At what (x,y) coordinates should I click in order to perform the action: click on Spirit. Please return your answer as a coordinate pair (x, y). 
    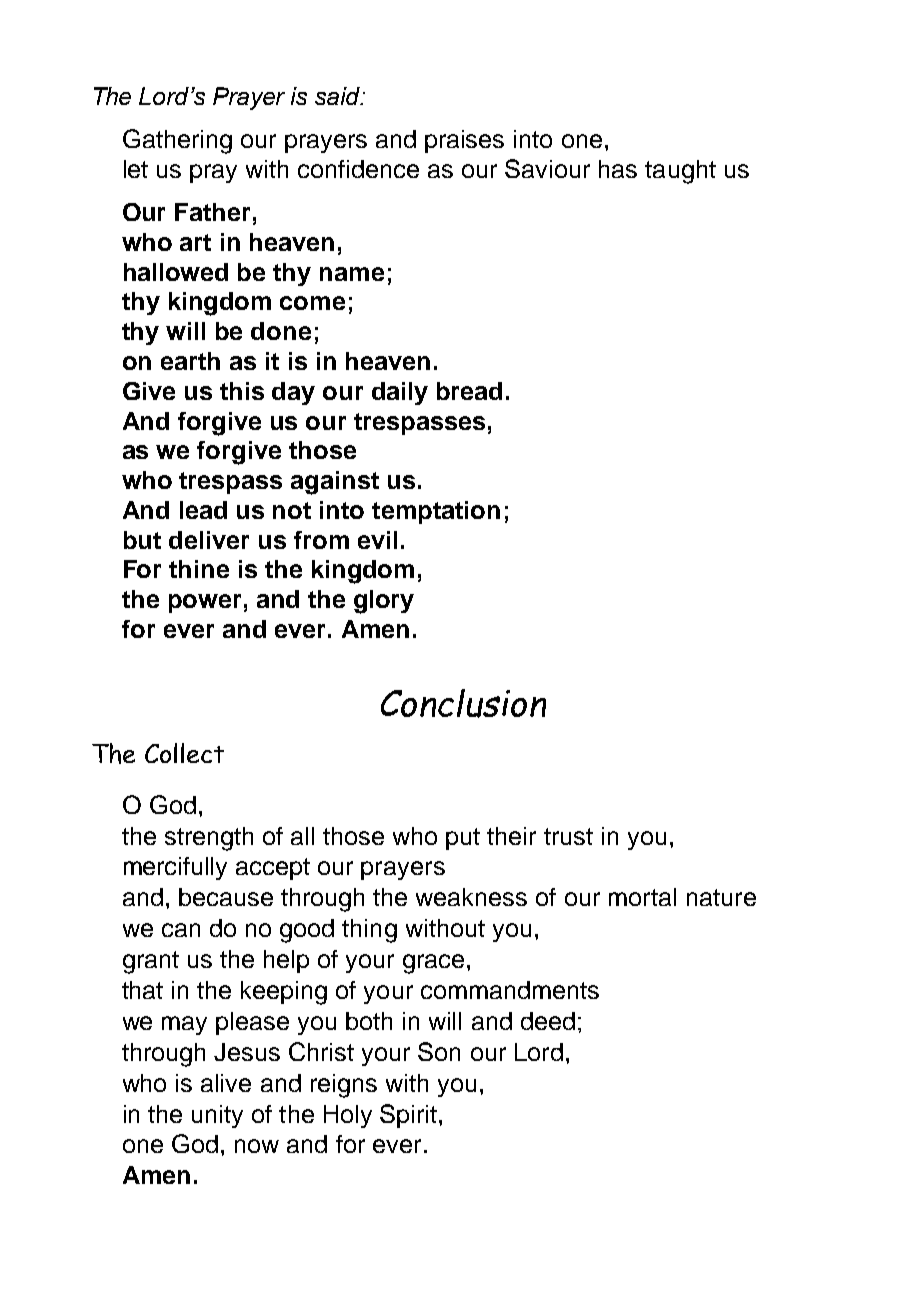
    Looking at the image, I should click on (408, 1116).
